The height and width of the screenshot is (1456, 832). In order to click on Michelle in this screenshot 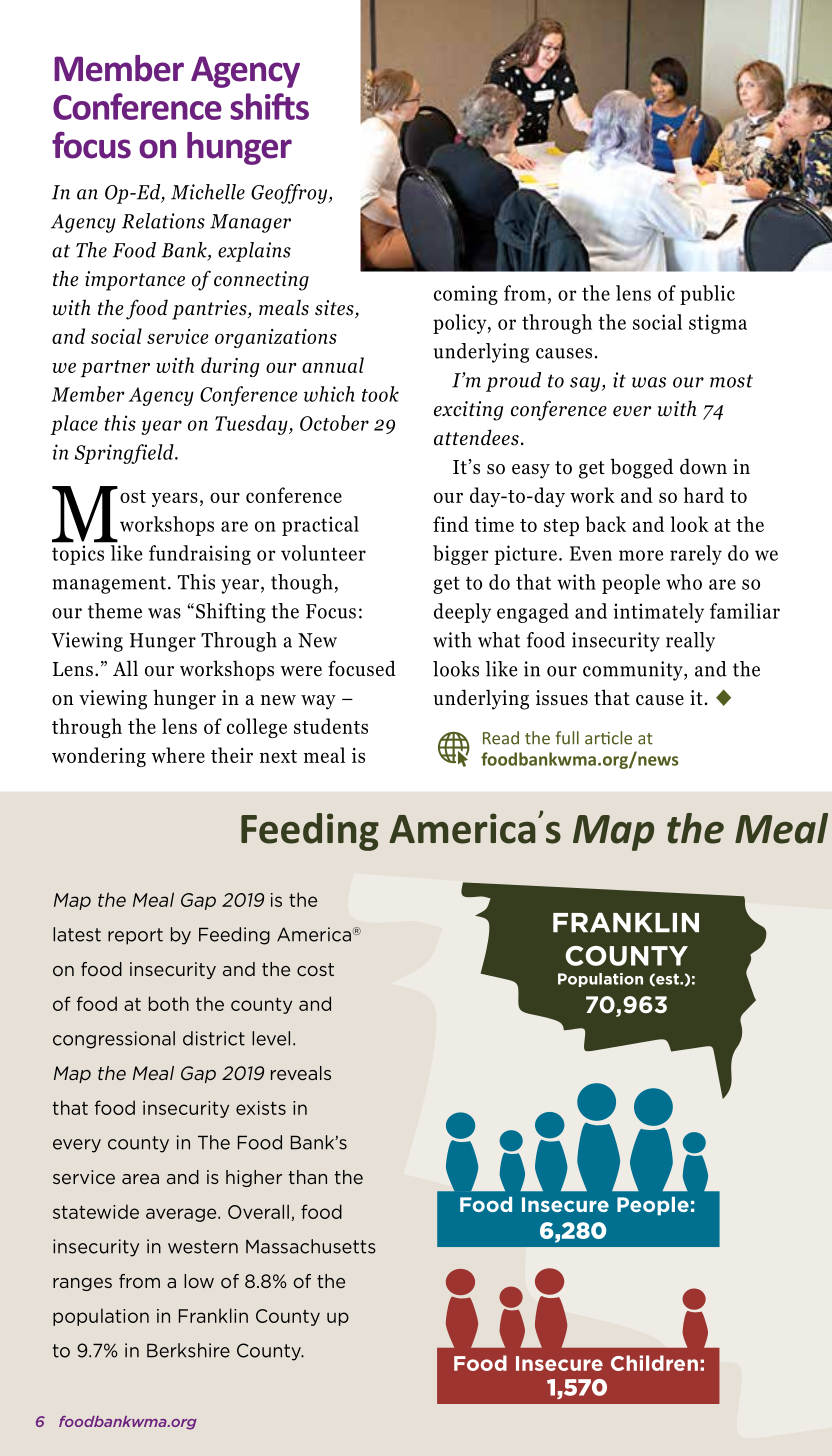, I will do `click(208, 192)`.
